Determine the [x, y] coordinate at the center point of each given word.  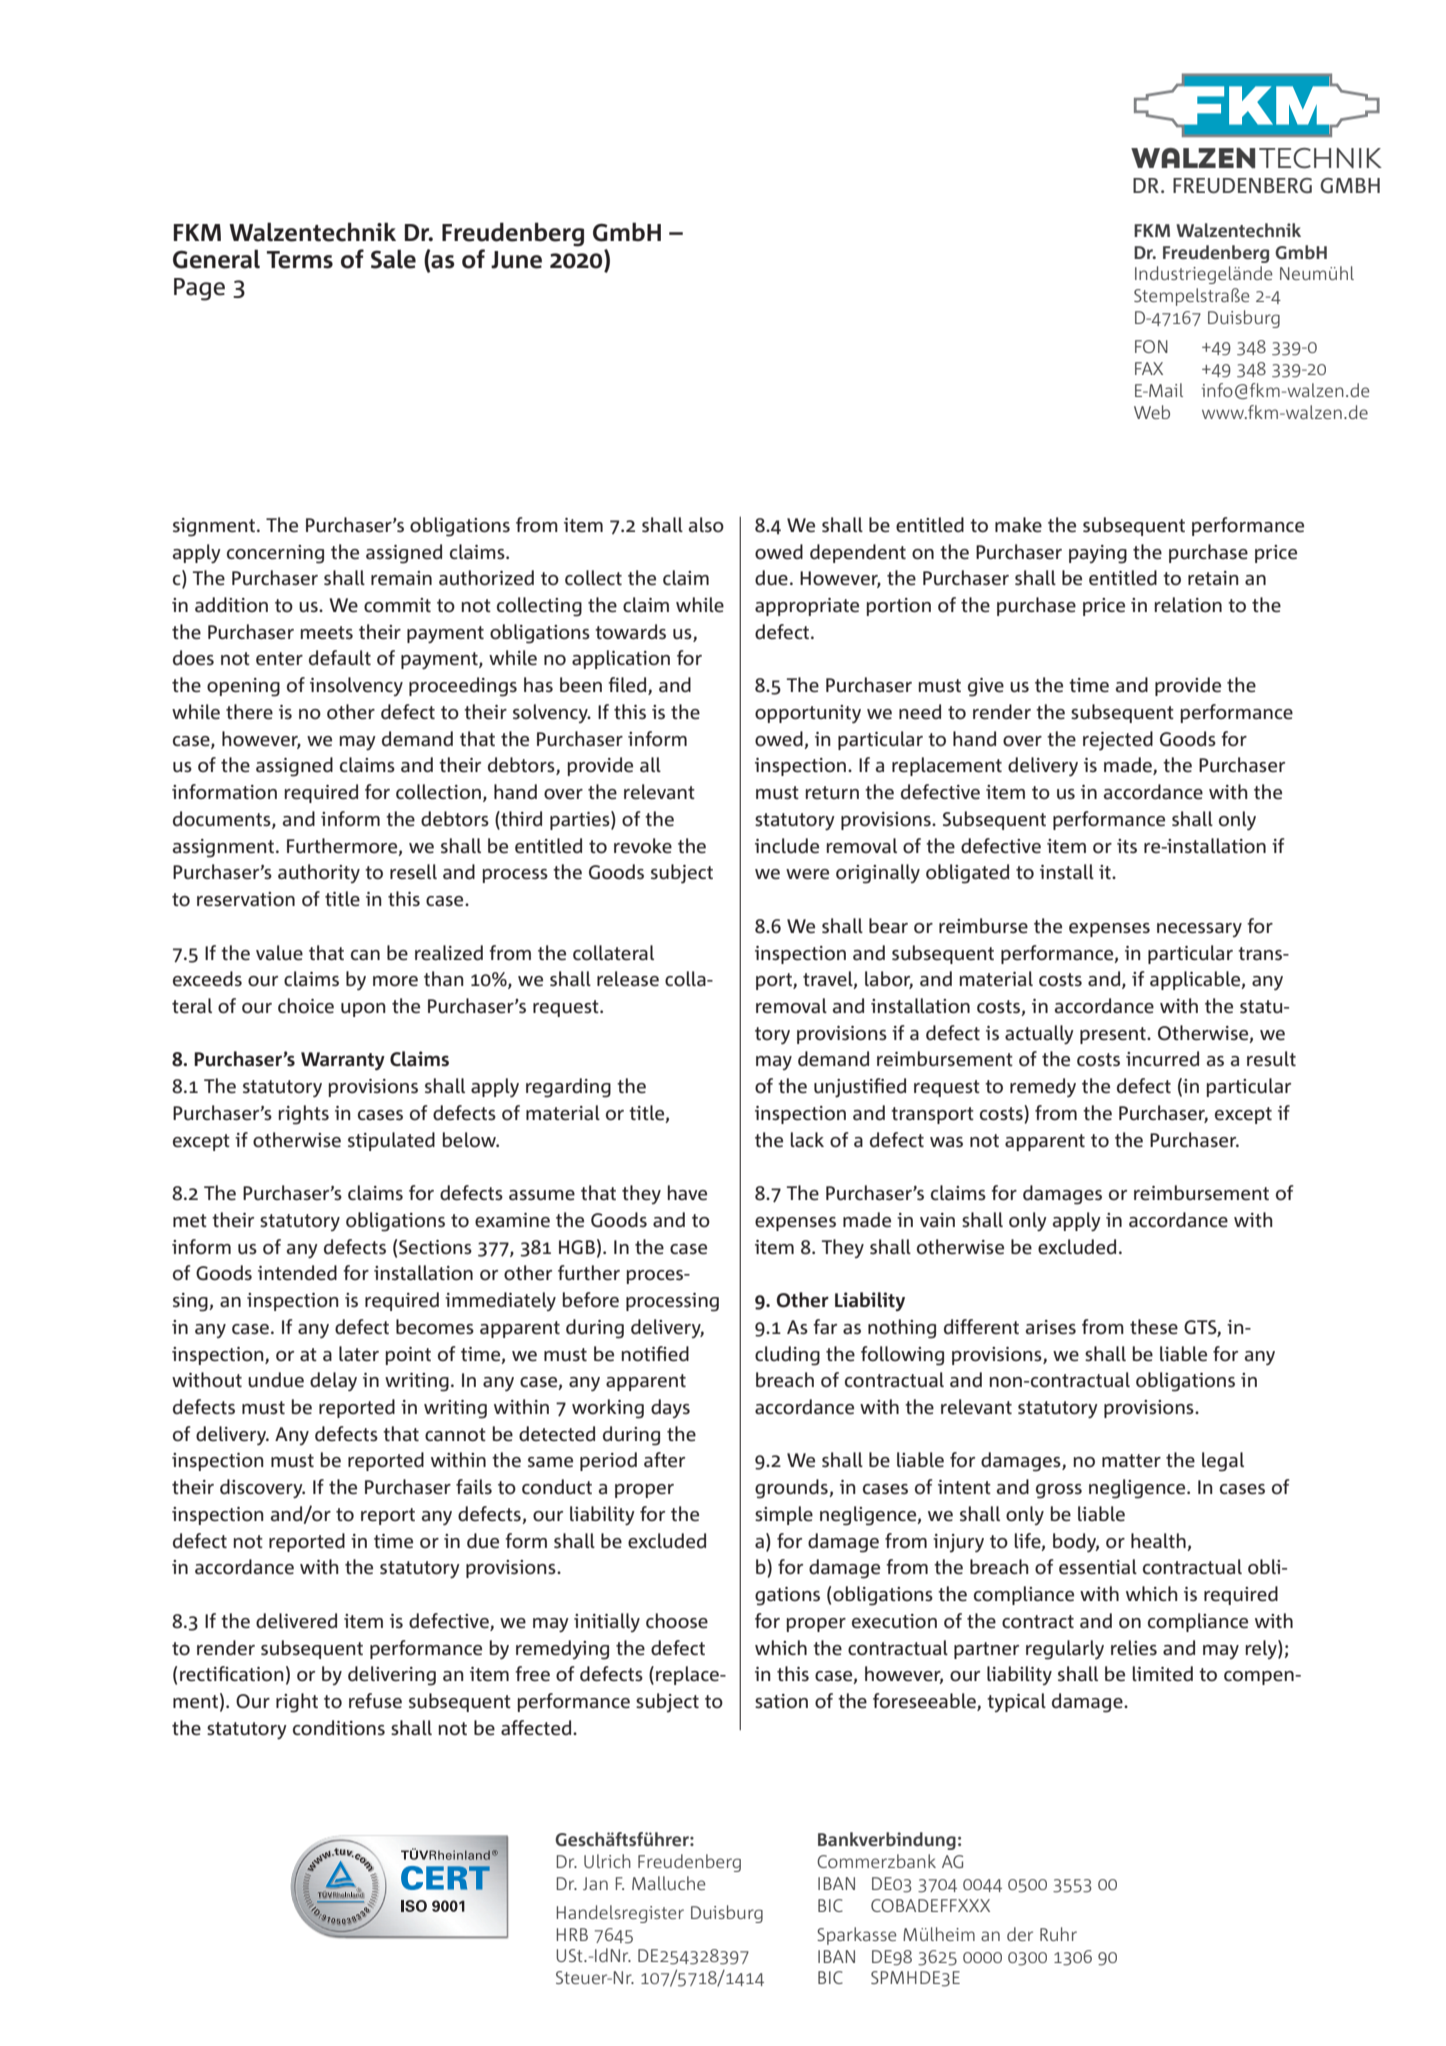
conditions [339, 1728]
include [787, 846]
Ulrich [607, 1861]
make [1018, 525]
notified [655, 1354]
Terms [300, 260]
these [1154, 1327]
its [1127, 846]
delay [333, 1382]
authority [319, 873]
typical [1016, 1702]
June [516, 260]
